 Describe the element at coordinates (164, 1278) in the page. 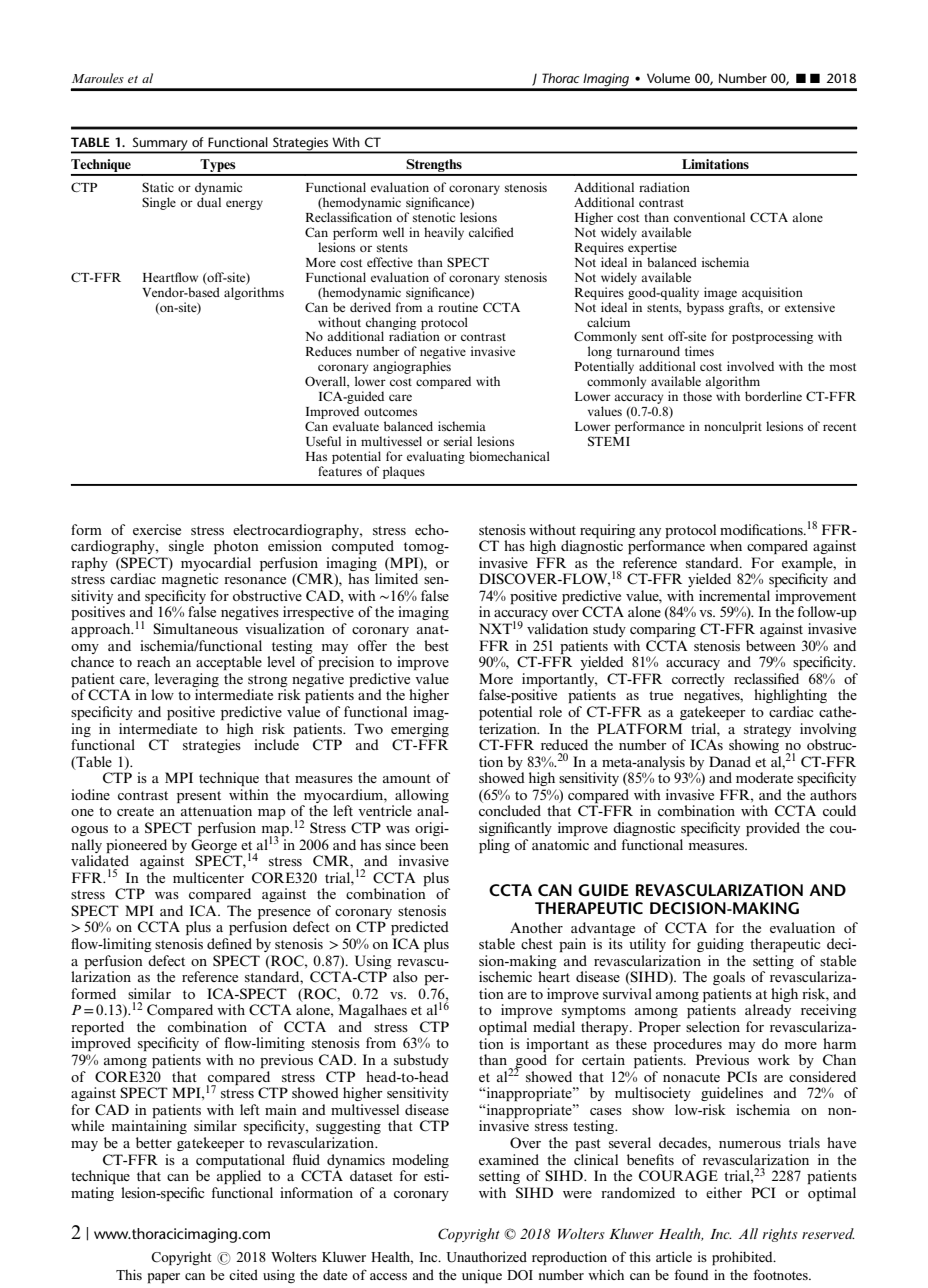

I see `paper` at that location.
